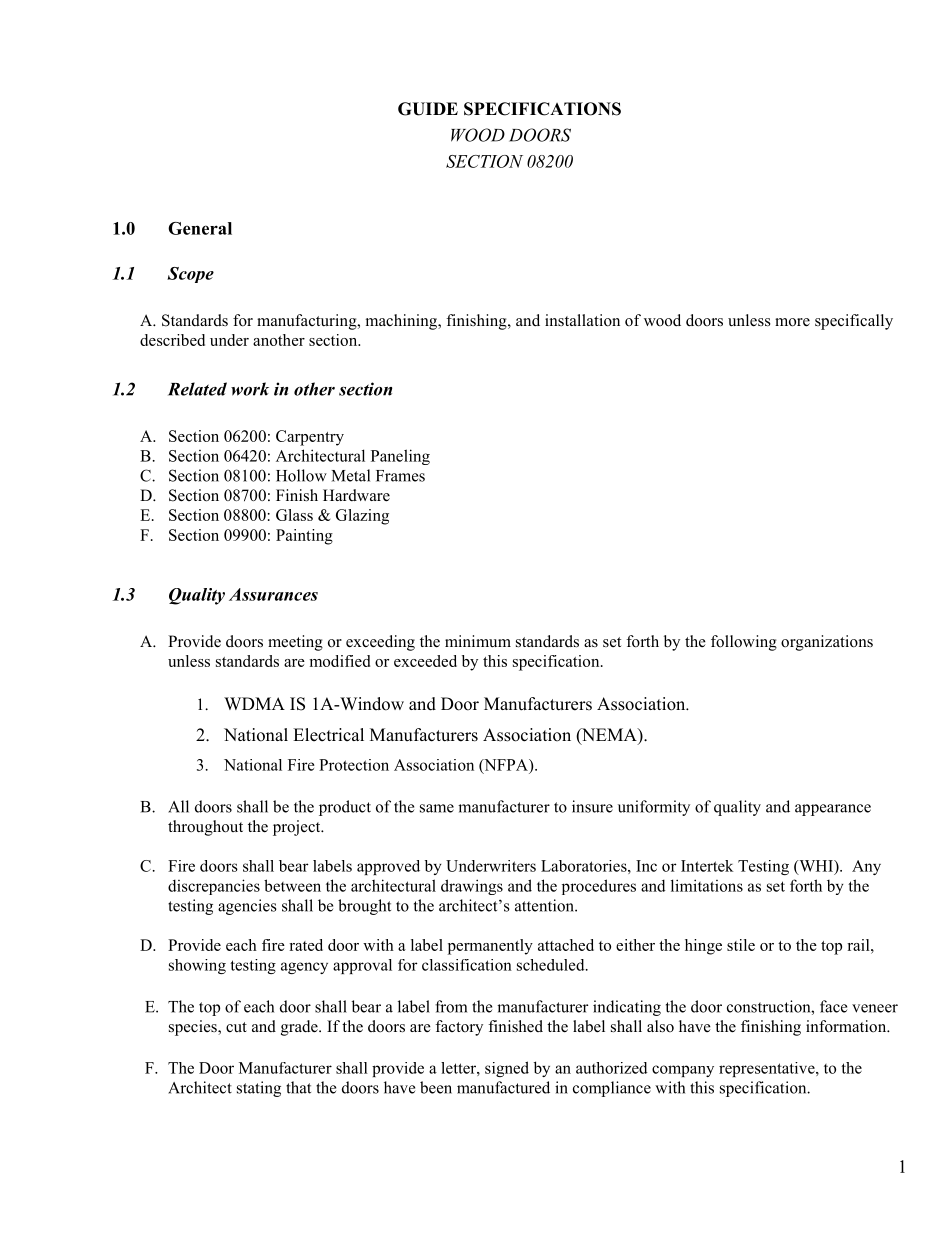 This screenshot has height=1233, width=952. What do you see at coordinates (200, 228) in the screenshot?
I see `General` at bounding box center [200, 228].
